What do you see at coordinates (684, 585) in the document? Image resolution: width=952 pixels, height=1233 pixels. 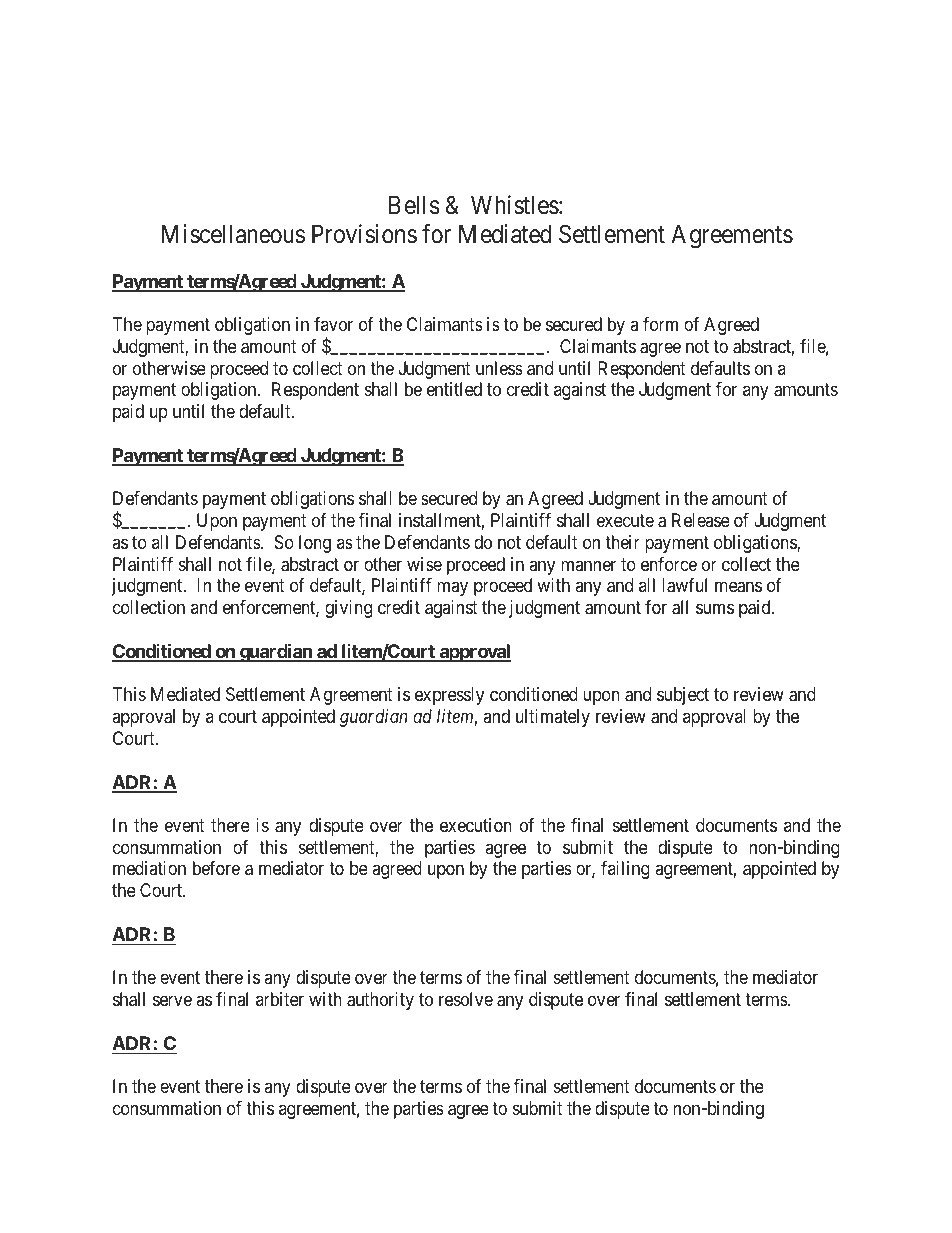 I see `lawful` at bounding box center [684, 585].
